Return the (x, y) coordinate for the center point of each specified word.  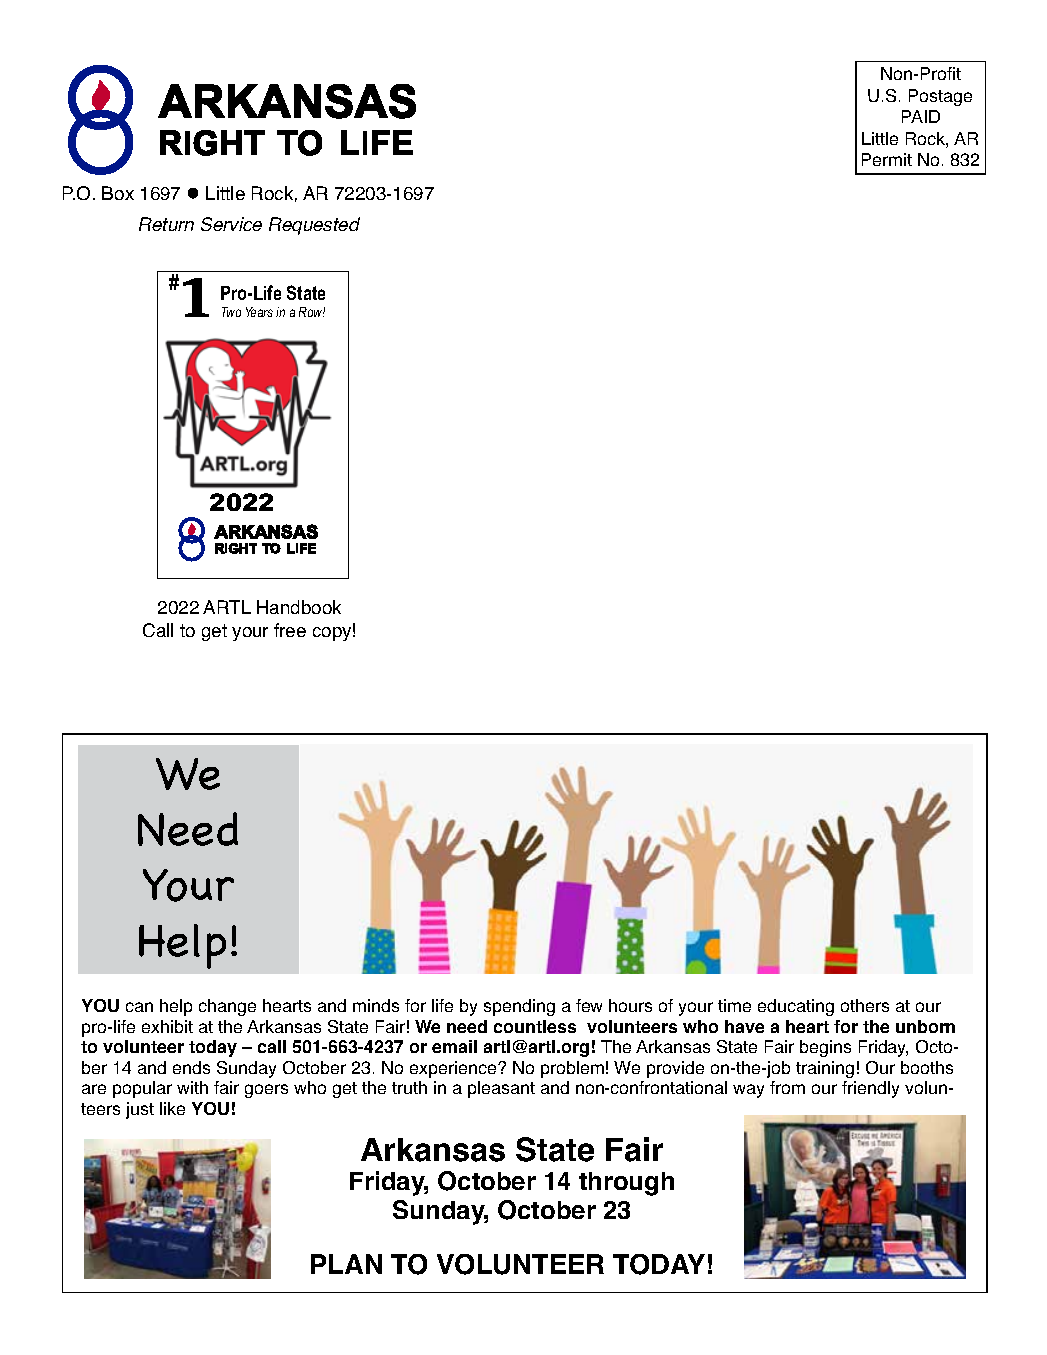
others (865, 1005)
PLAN (346, 1264)
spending (519, 1007)
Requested (314, 226)
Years (259, 312)
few (589, 1005)
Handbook (299, 607)
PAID (921, 116)
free (290, 630)
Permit (887, 159)
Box (118, 193)
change (227, 1007)
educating (796, 1007)
